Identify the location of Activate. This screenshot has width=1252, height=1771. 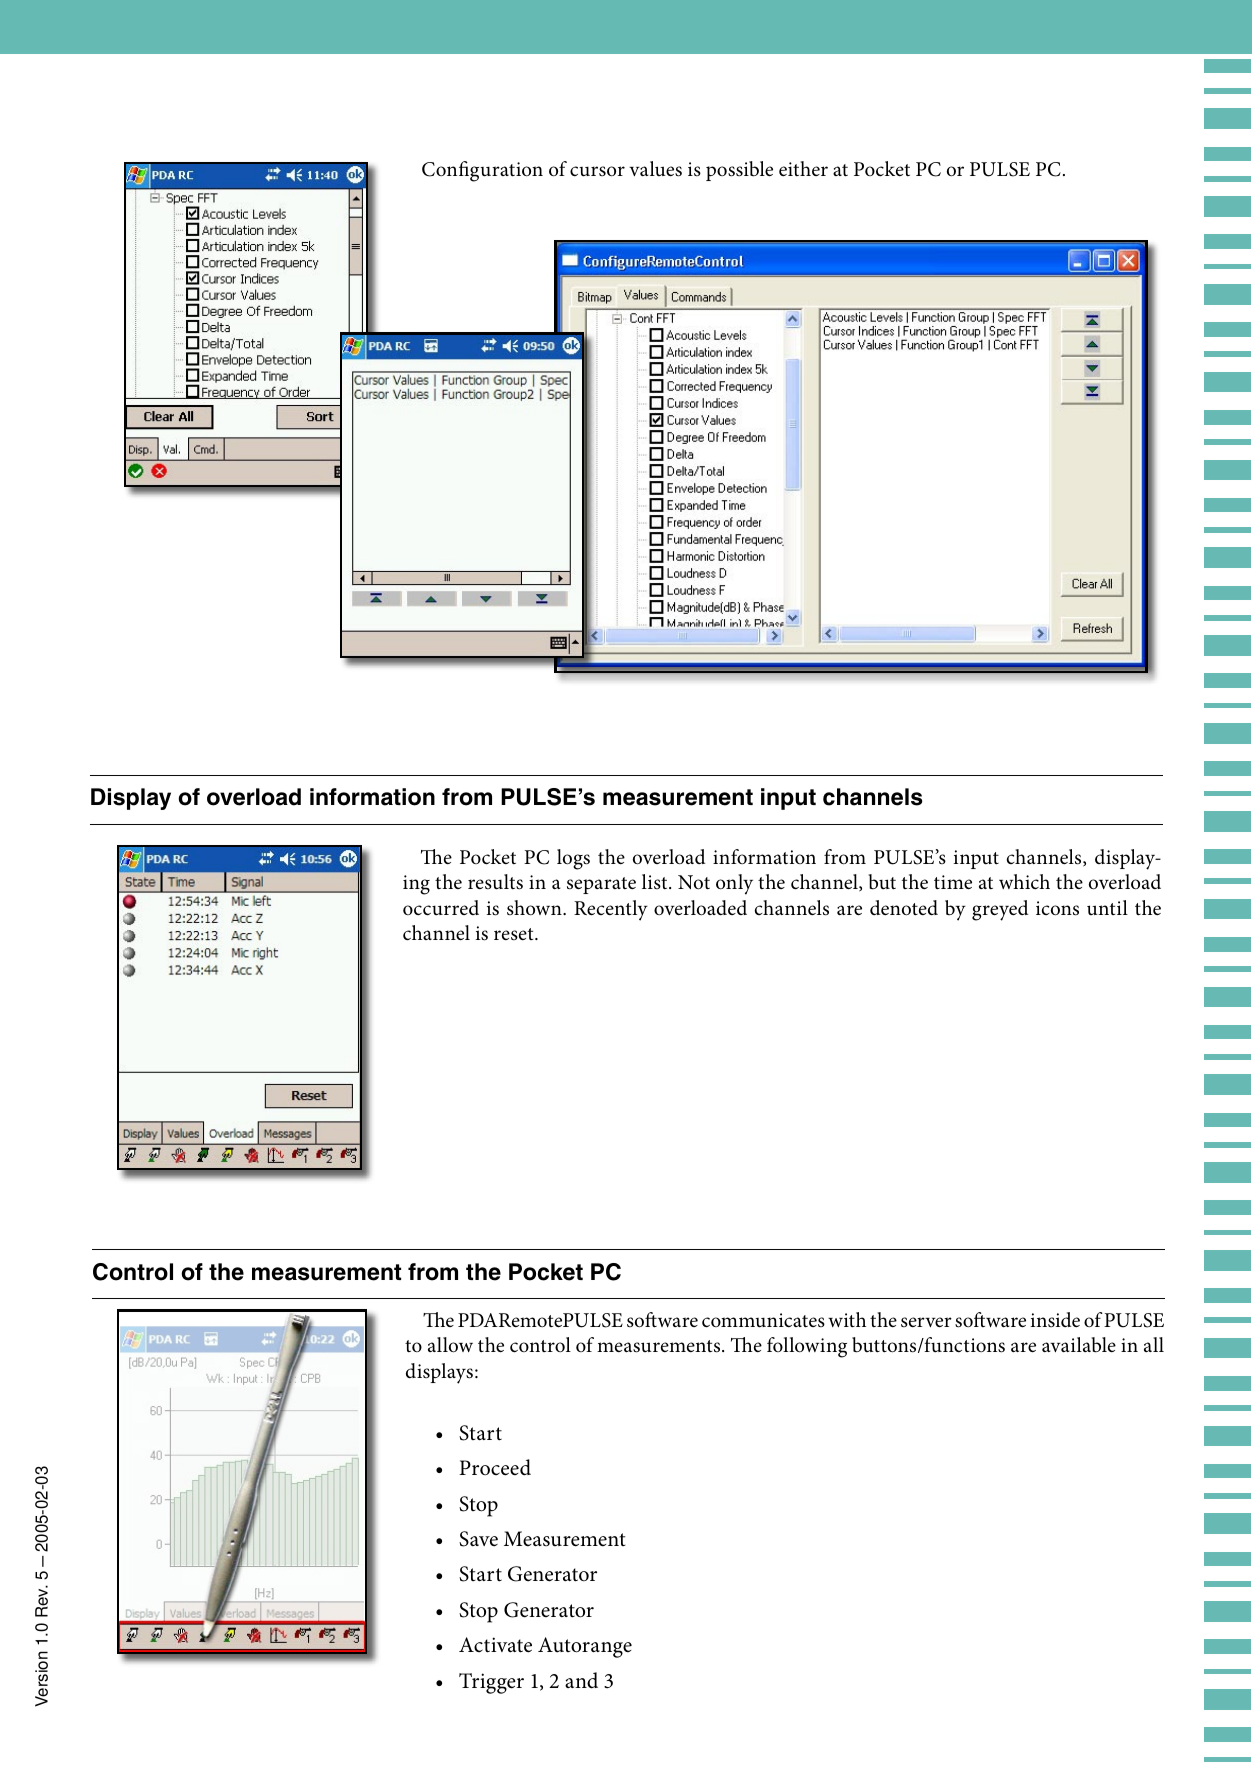
(495, 1645).
